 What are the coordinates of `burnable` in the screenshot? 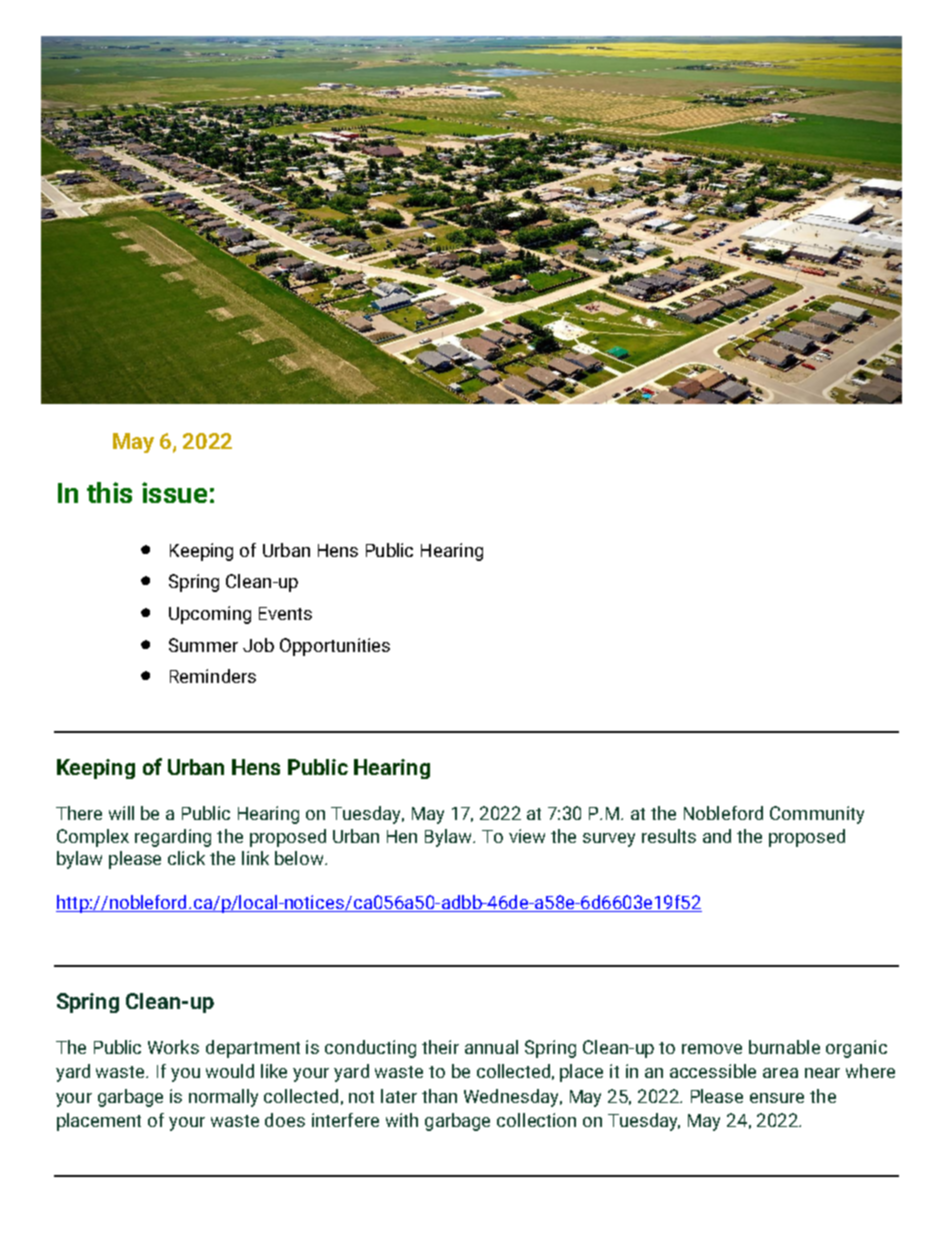 It's located at (784, 1047).
